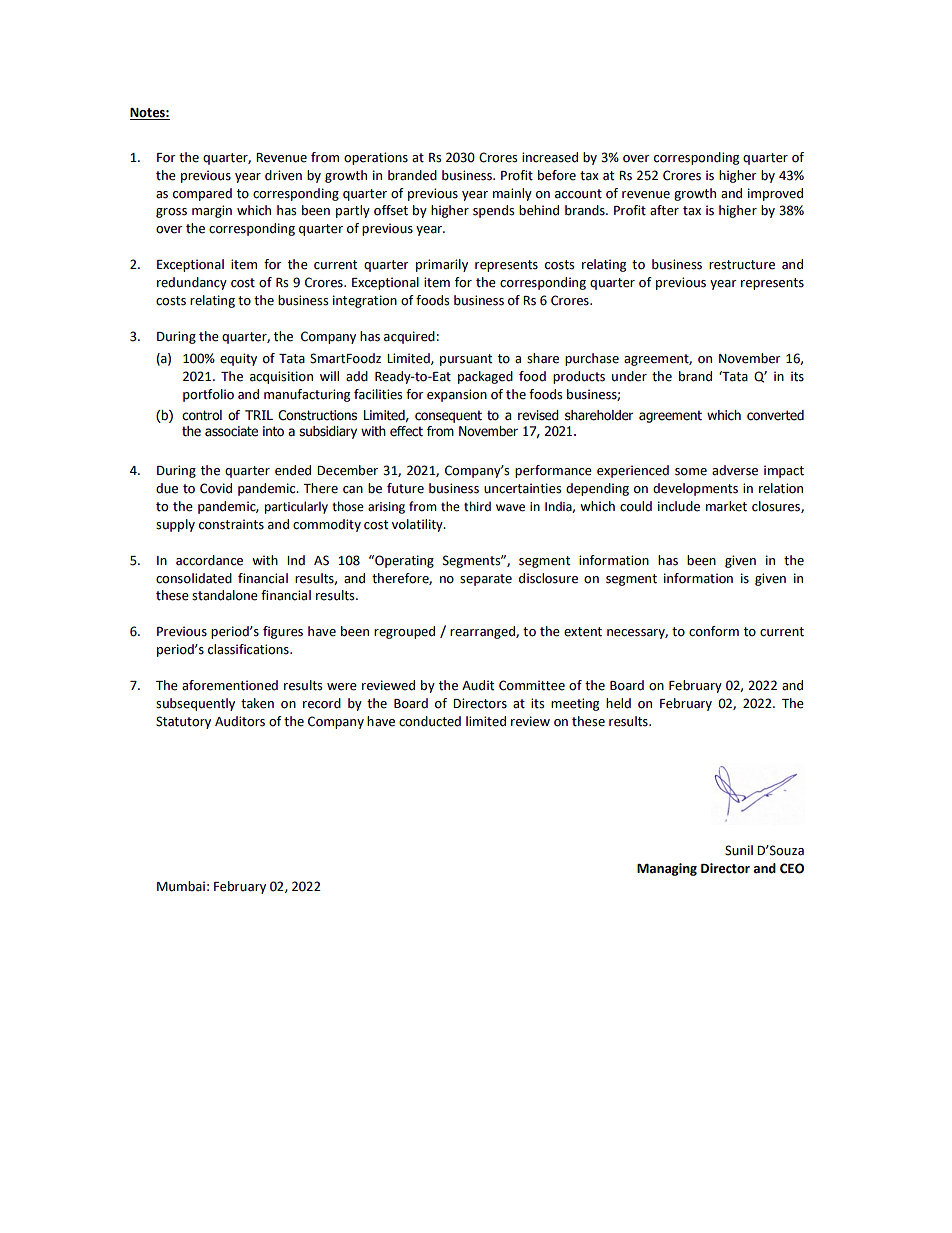  What do you see at coordinates (726, 506) in the screenshot?
I see `market` at bounding box center [726, 506].
